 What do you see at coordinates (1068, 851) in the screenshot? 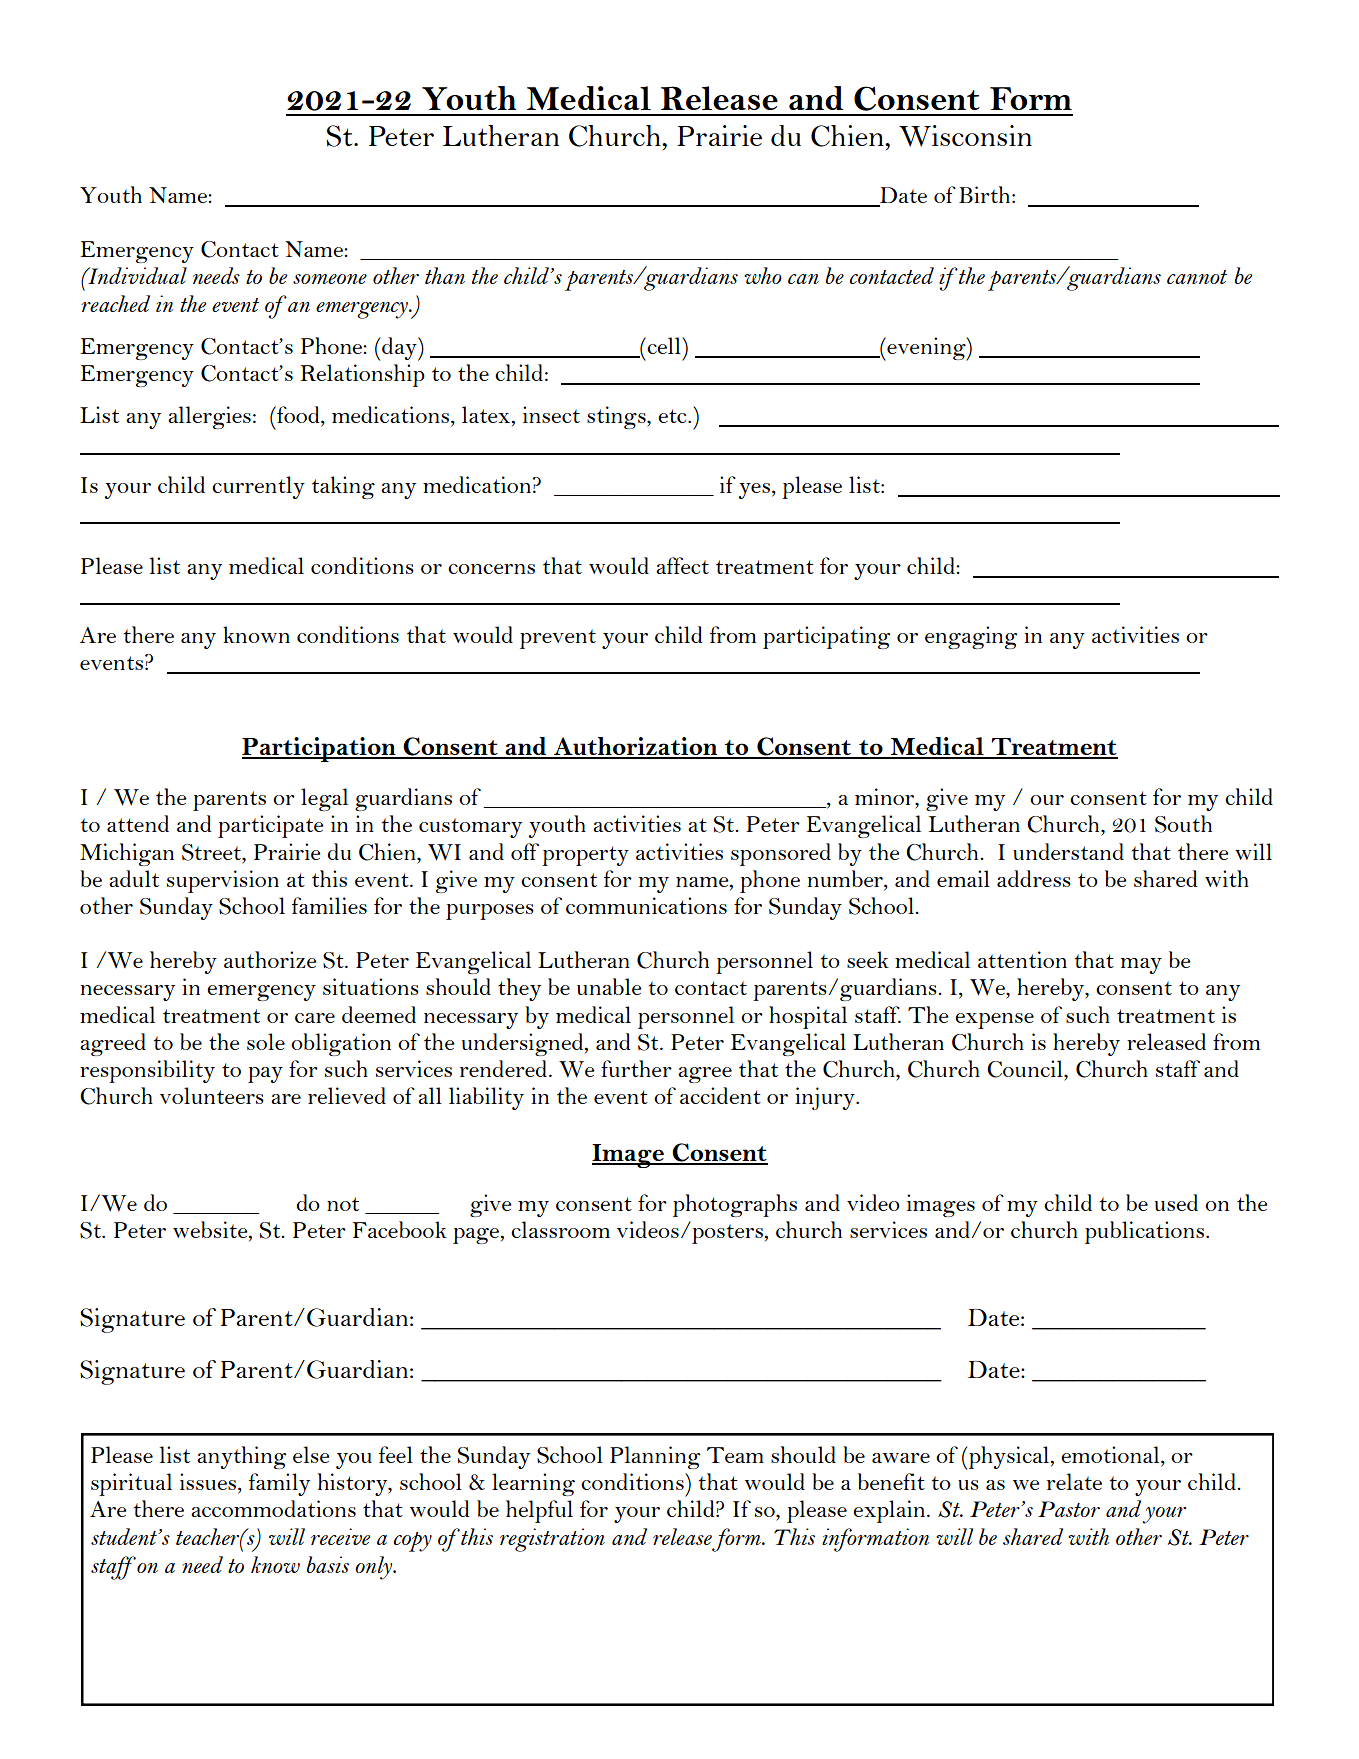
I see `understand` at bounding box center [1068, 851].
